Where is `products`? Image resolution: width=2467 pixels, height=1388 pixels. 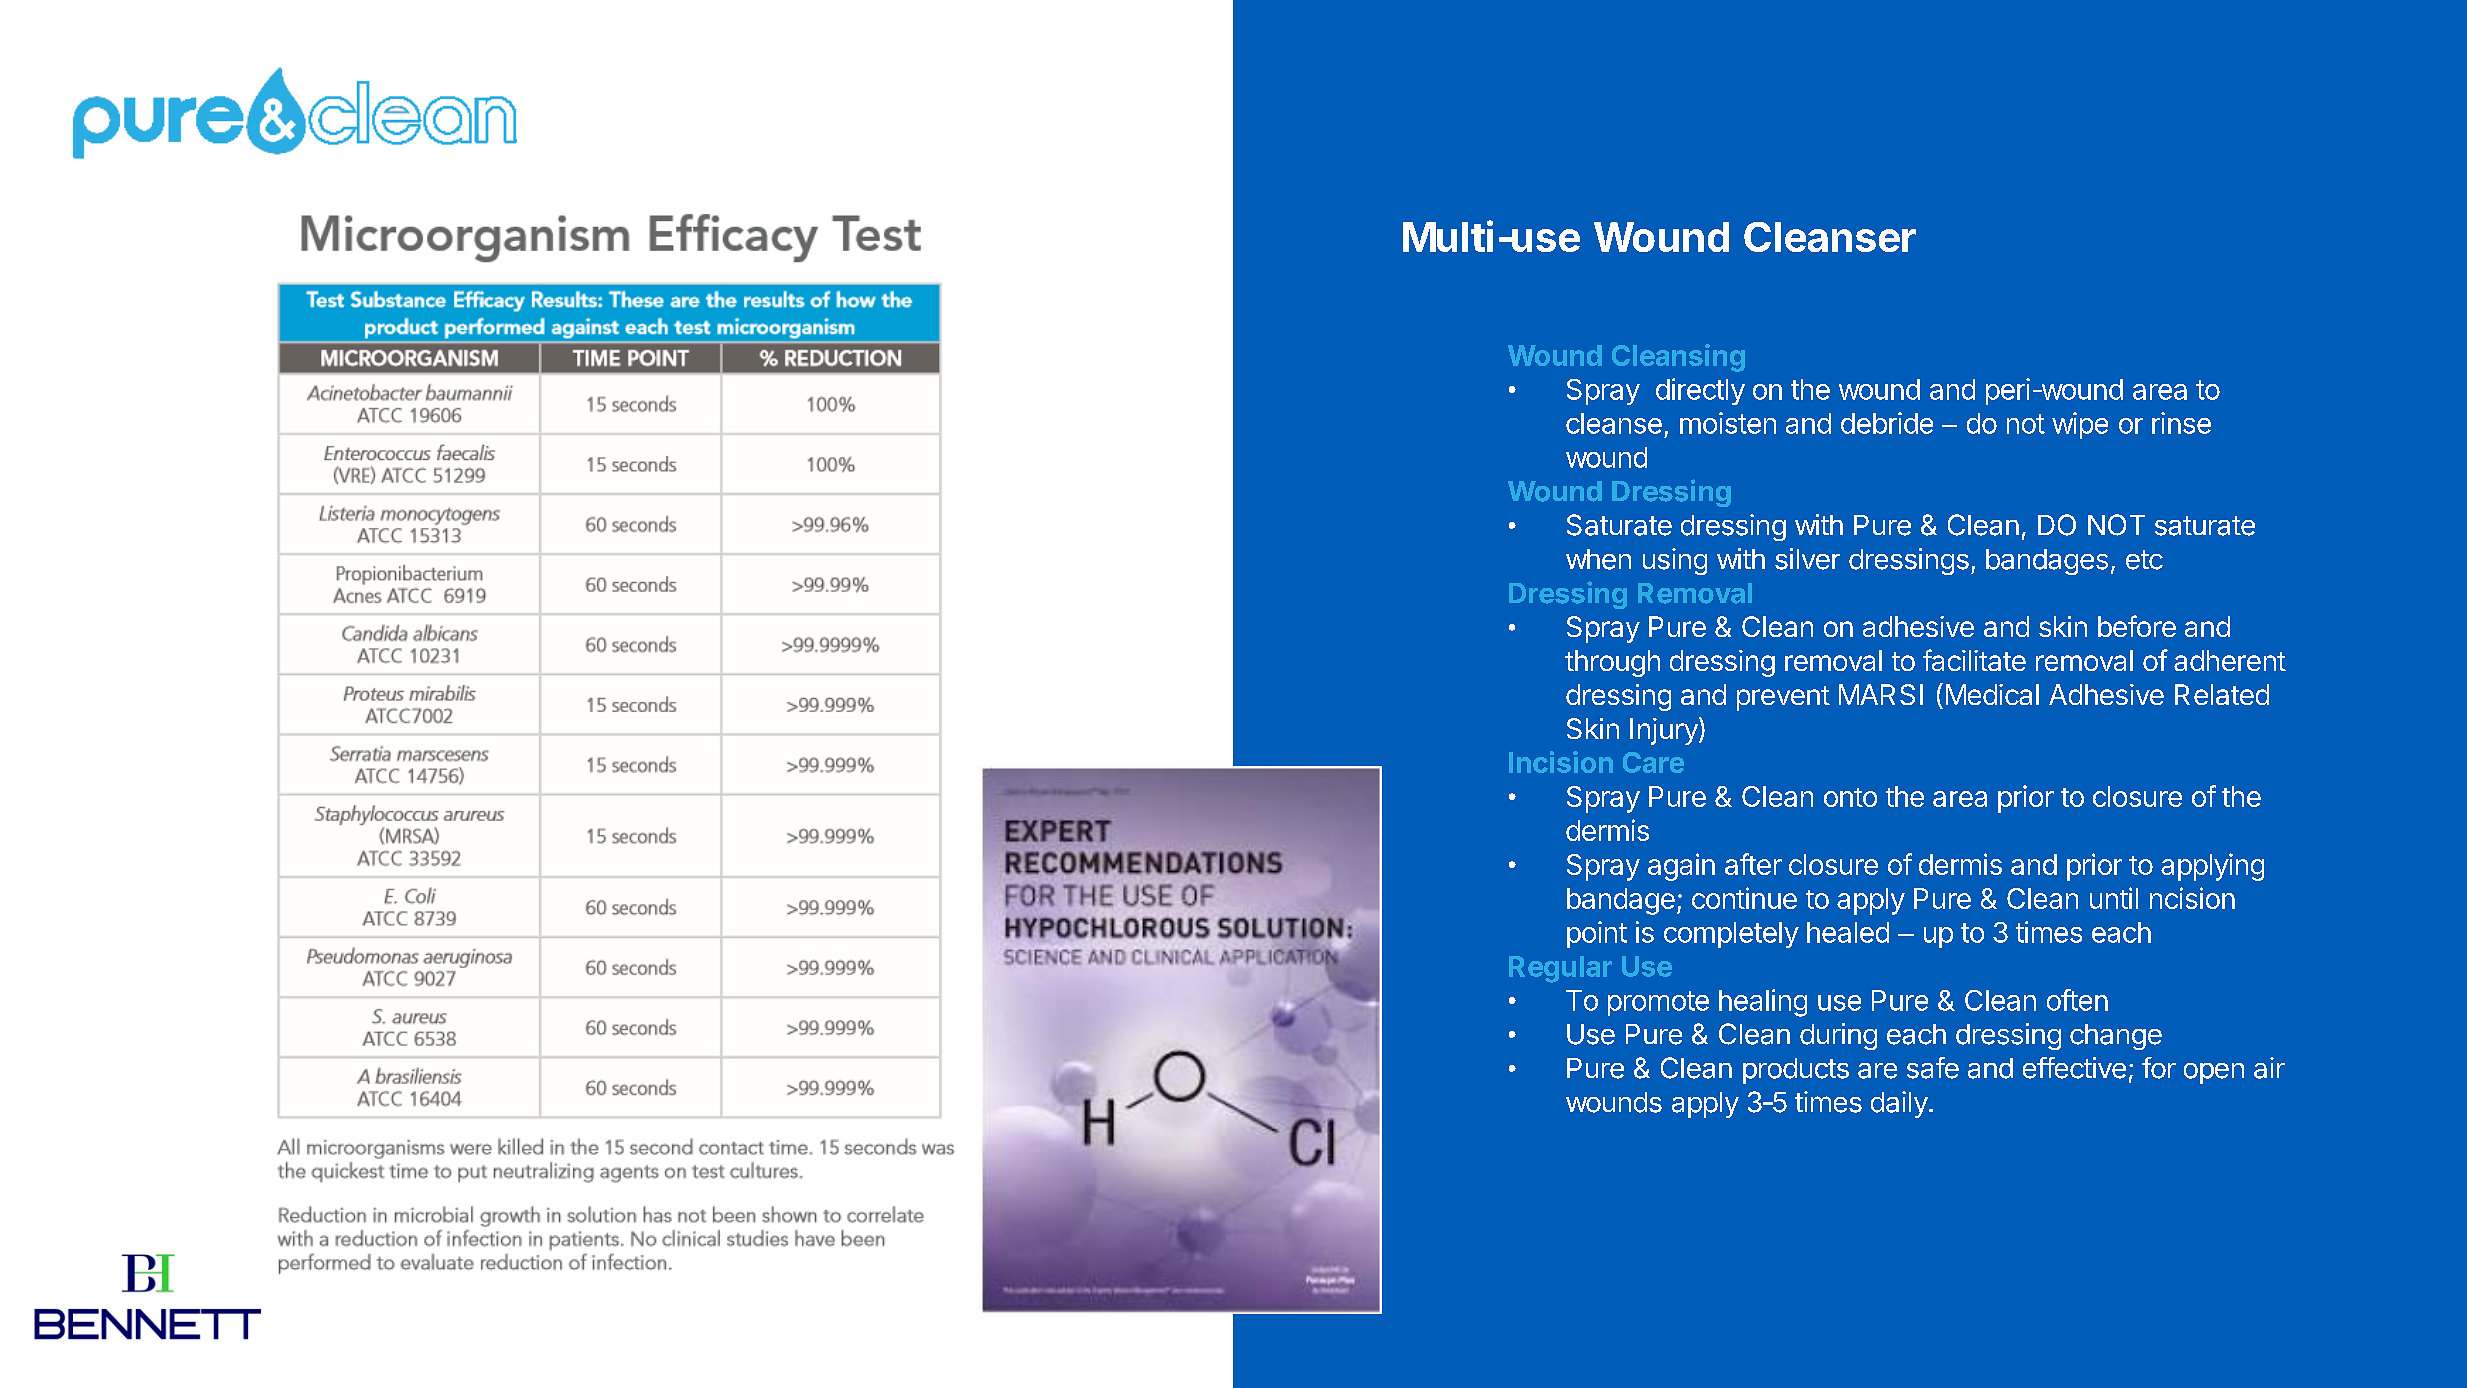 products is located at coordinates (1796, 1071).
